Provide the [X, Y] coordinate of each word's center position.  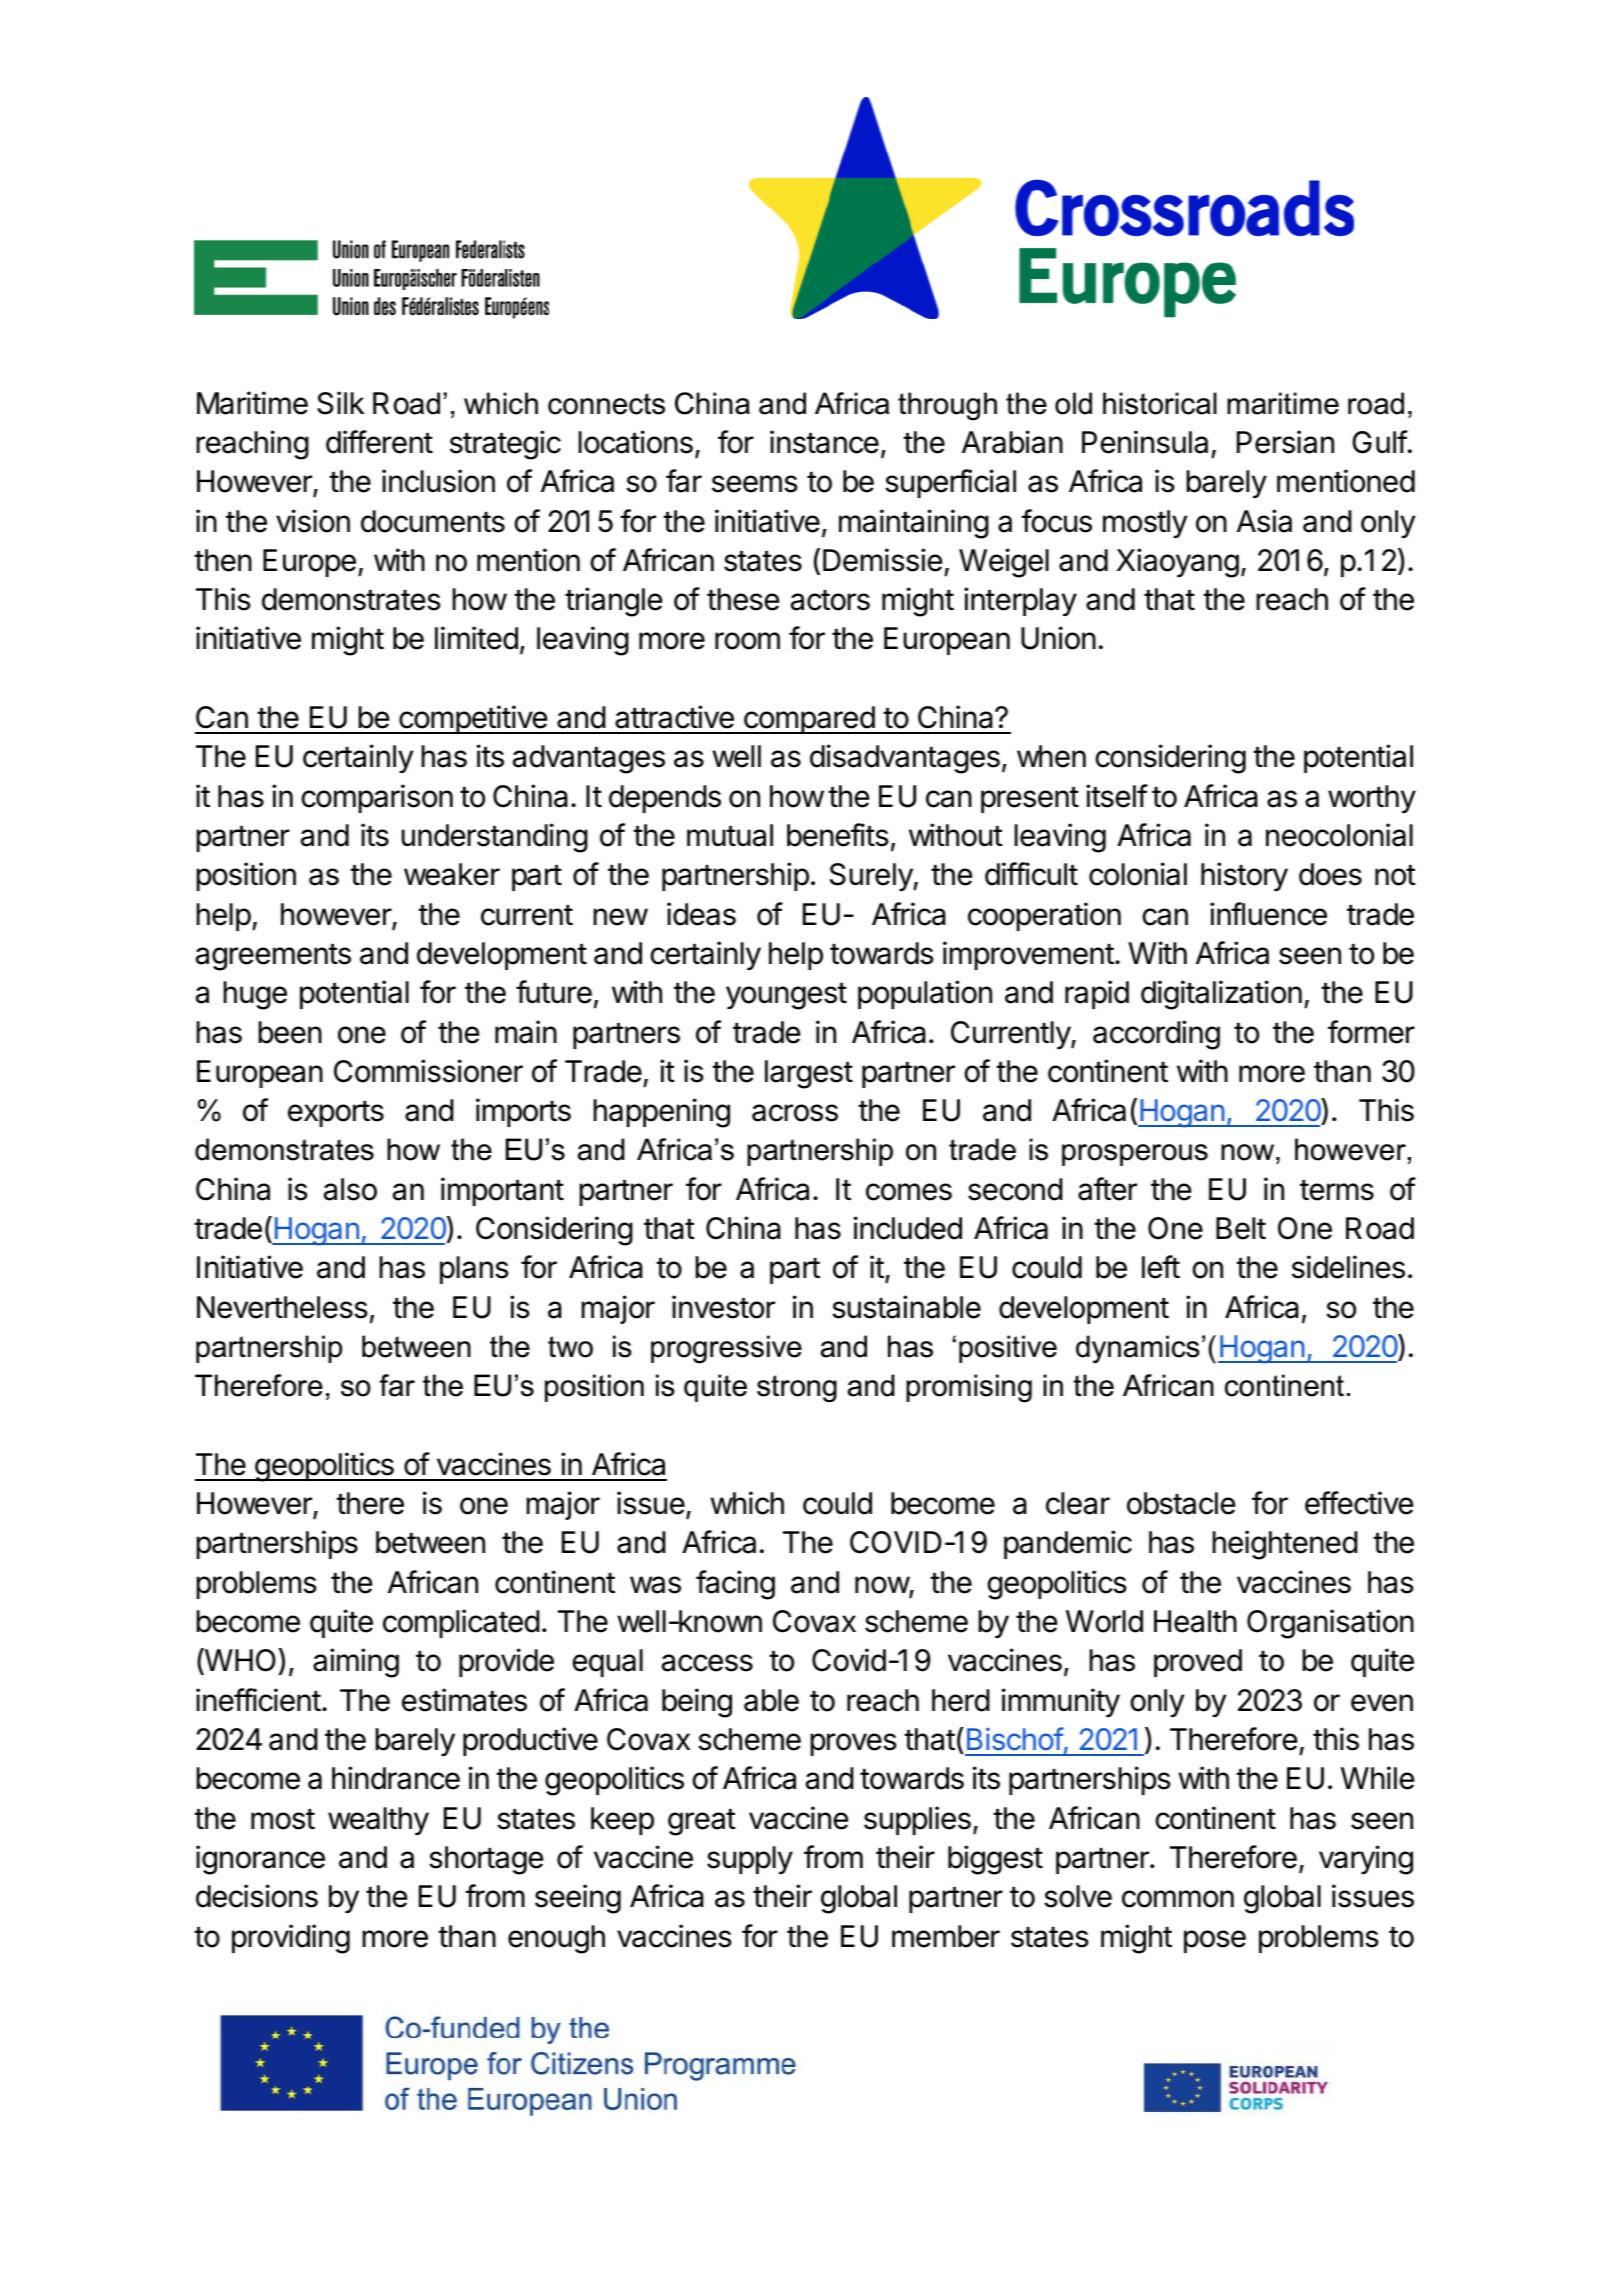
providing [291, 1939]
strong [797, 1389]
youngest [786, 996]
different [379, 442]
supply [750, 1860]
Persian [1285, 442]
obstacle [1181, 1503]
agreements [273, 957]
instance [824, 442]
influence [1268, 914]
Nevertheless [282, 1307]
